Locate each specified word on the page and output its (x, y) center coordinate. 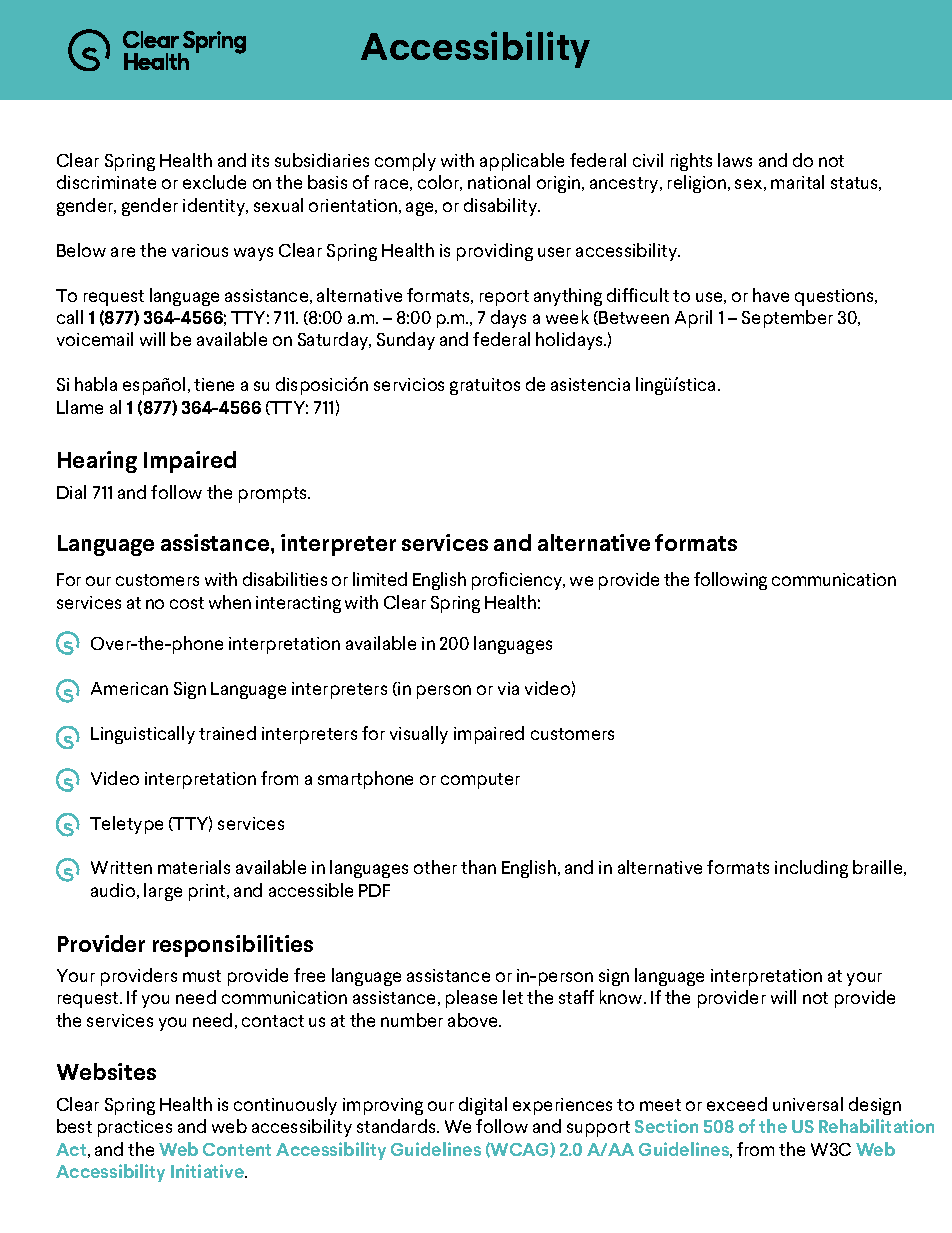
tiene (214, 384)
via (508, 688)
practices (135, 1128)
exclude (214, 182)
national (499, 182)
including (811, 869)
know (622, 997)
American (129, 688)
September (787, 319)
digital (483, 1106)
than (478, 867)
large (163, 892)
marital (797, 182)
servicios (409, 384)
